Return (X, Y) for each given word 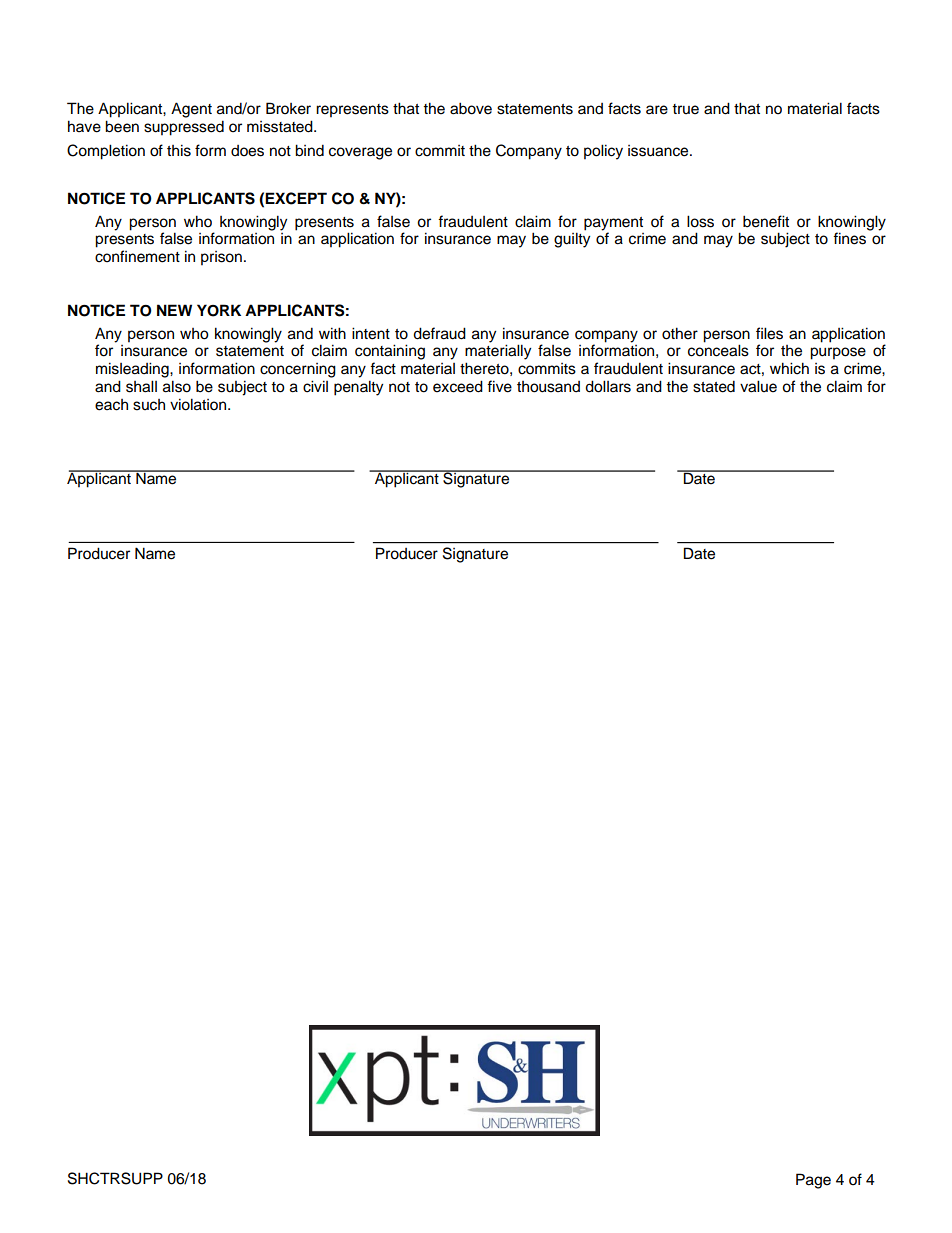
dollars (608, 386)
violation (199, 404)
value (758, 386)
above (471, 108)
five (499, 386)
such (149, 405)
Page (813, 1181)
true (685, 109)
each (111, 405)
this (179, 150)
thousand (548, 387)
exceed (458, 386)
